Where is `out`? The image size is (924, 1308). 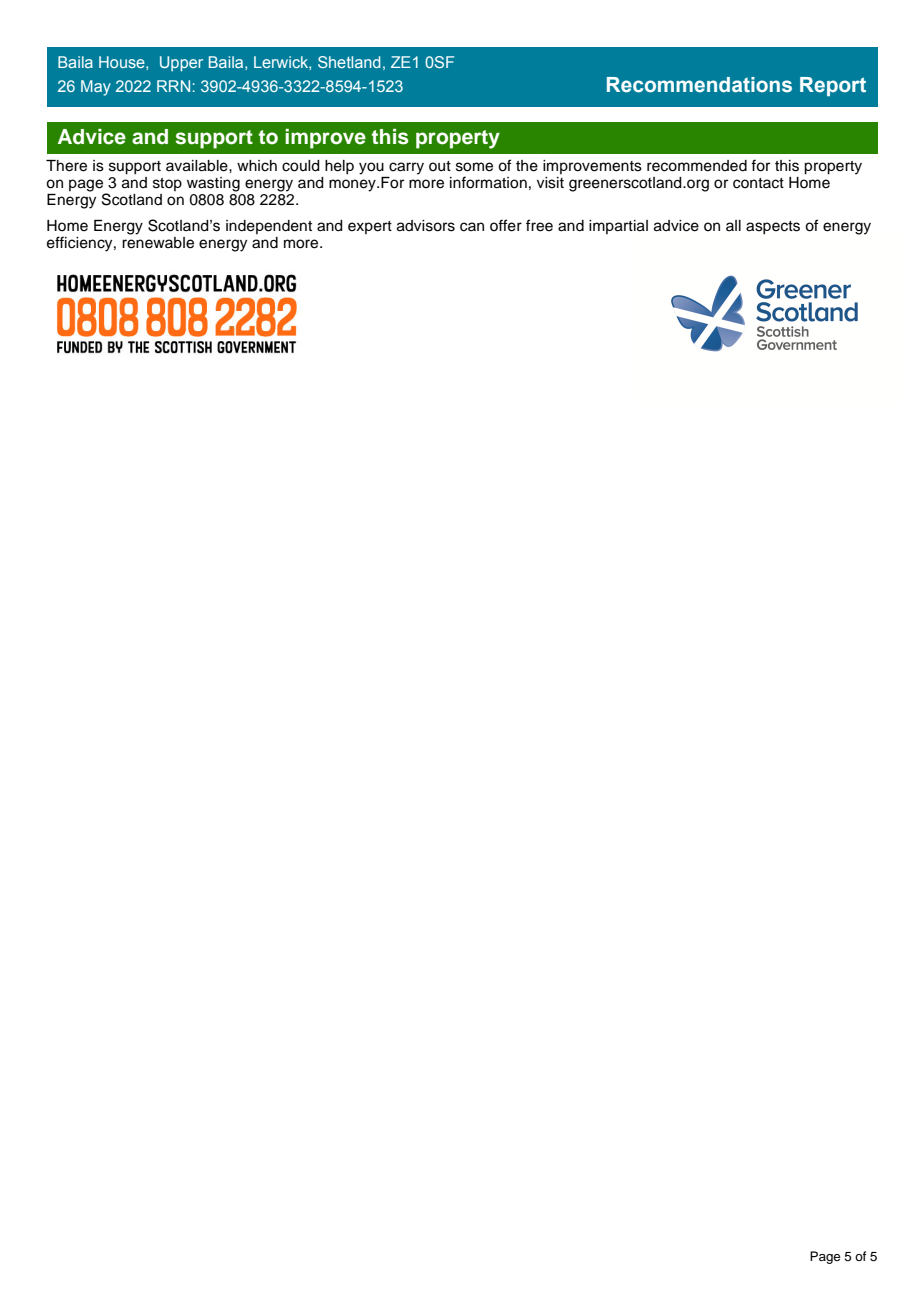
out is located at coordinates (440, 166).
